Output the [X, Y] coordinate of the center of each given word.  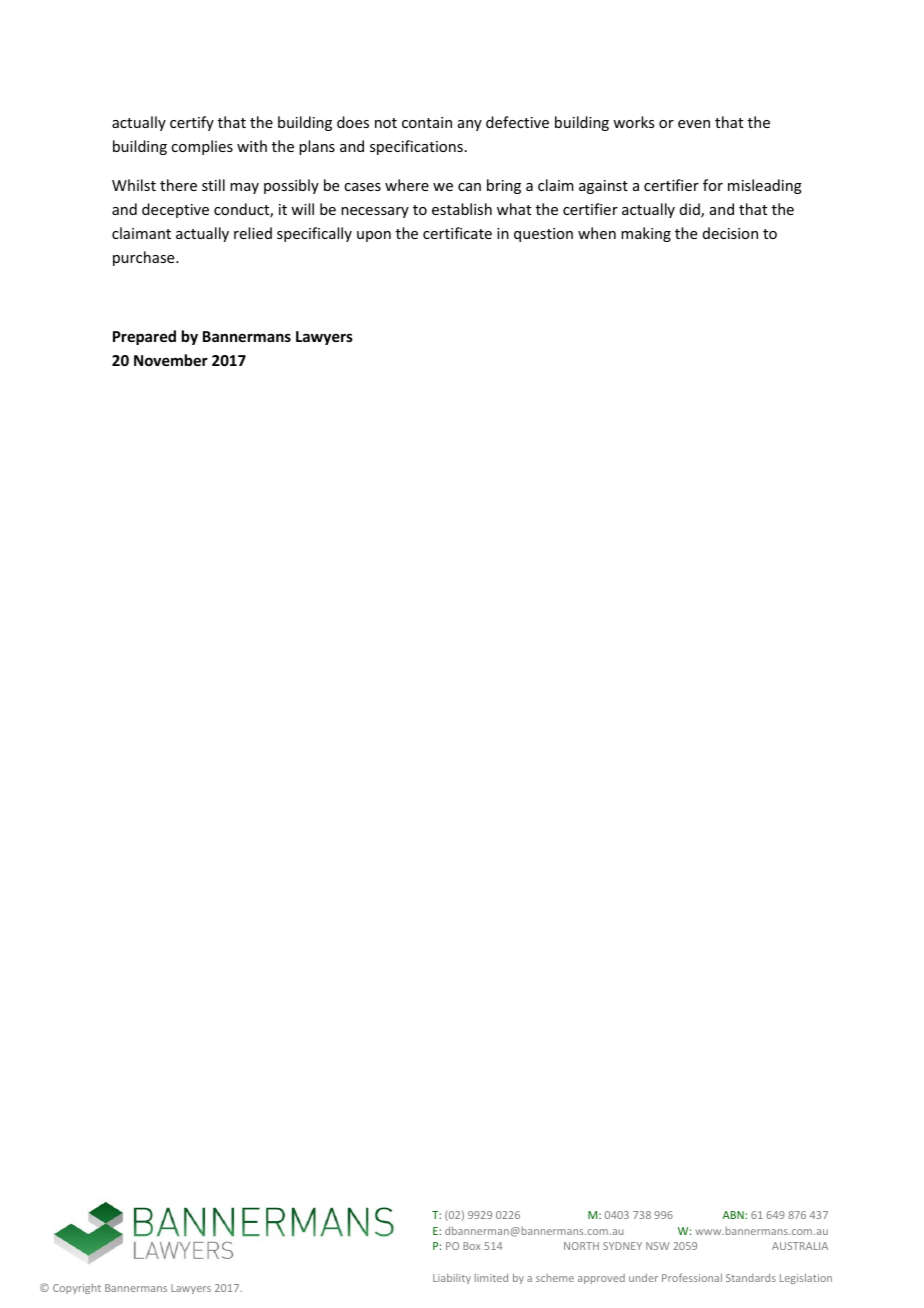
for [713, 185]
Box [472, 1246]
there [178, 185]
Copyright [77, 1289]
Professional [692, 1277]
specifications [416, 147]
